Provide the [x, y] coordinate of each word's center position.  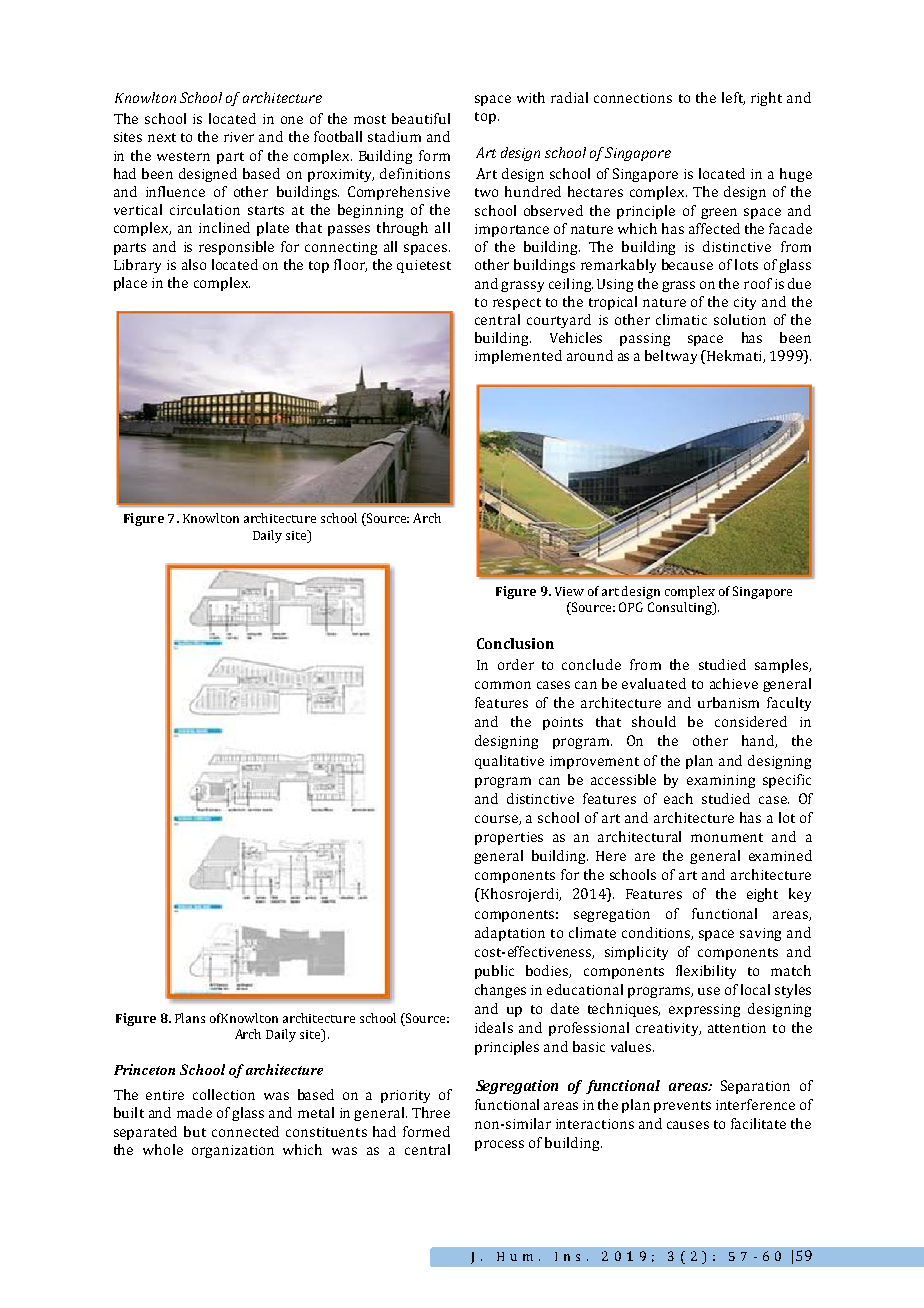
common [503, 685]
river [239, 137]
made [194, 1112]
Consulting [681, 608]
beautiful [421, 118]
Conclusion [515, 643]
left [733, 98]
